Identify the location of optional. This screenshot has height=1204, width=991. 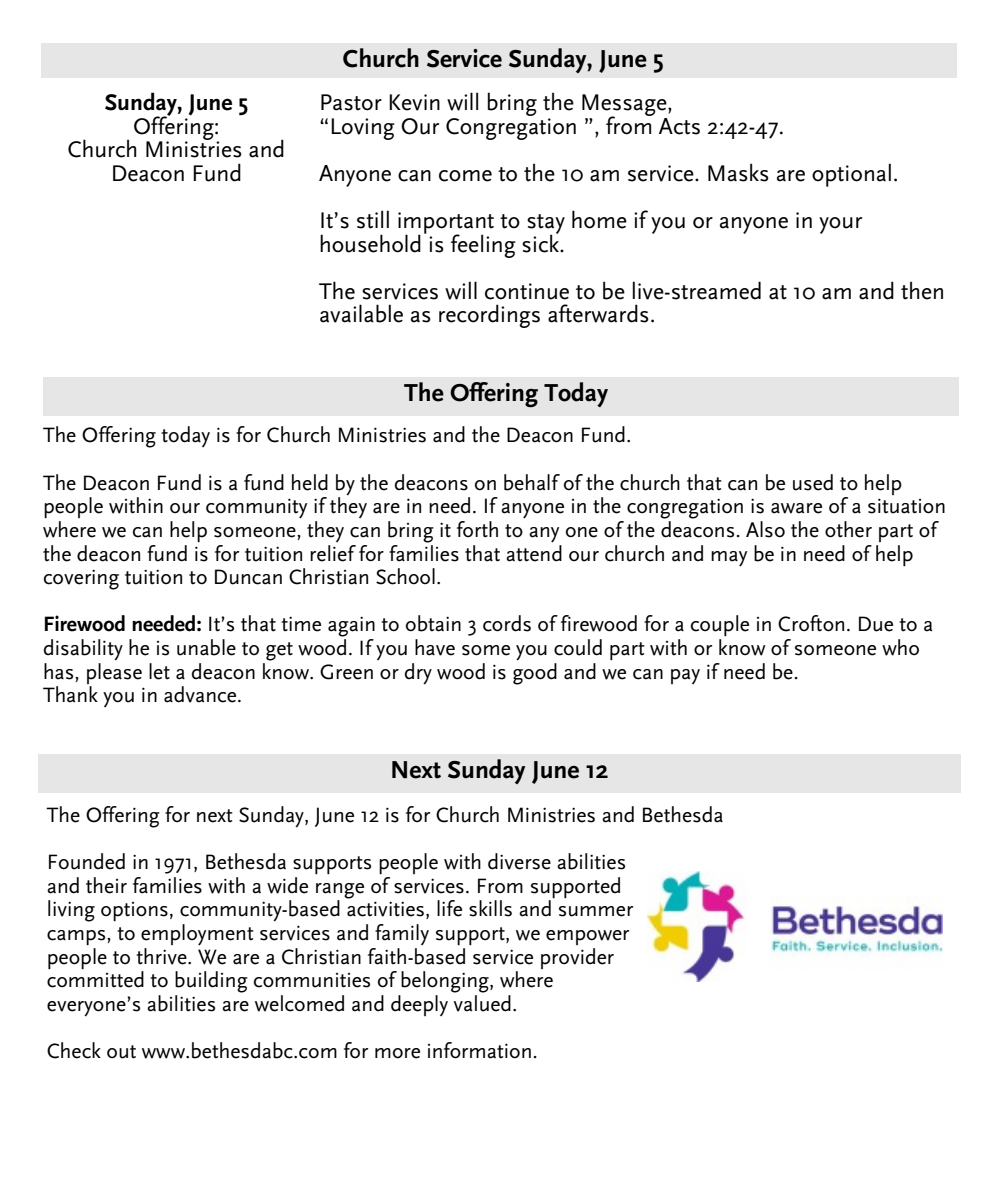
(851, 175).
